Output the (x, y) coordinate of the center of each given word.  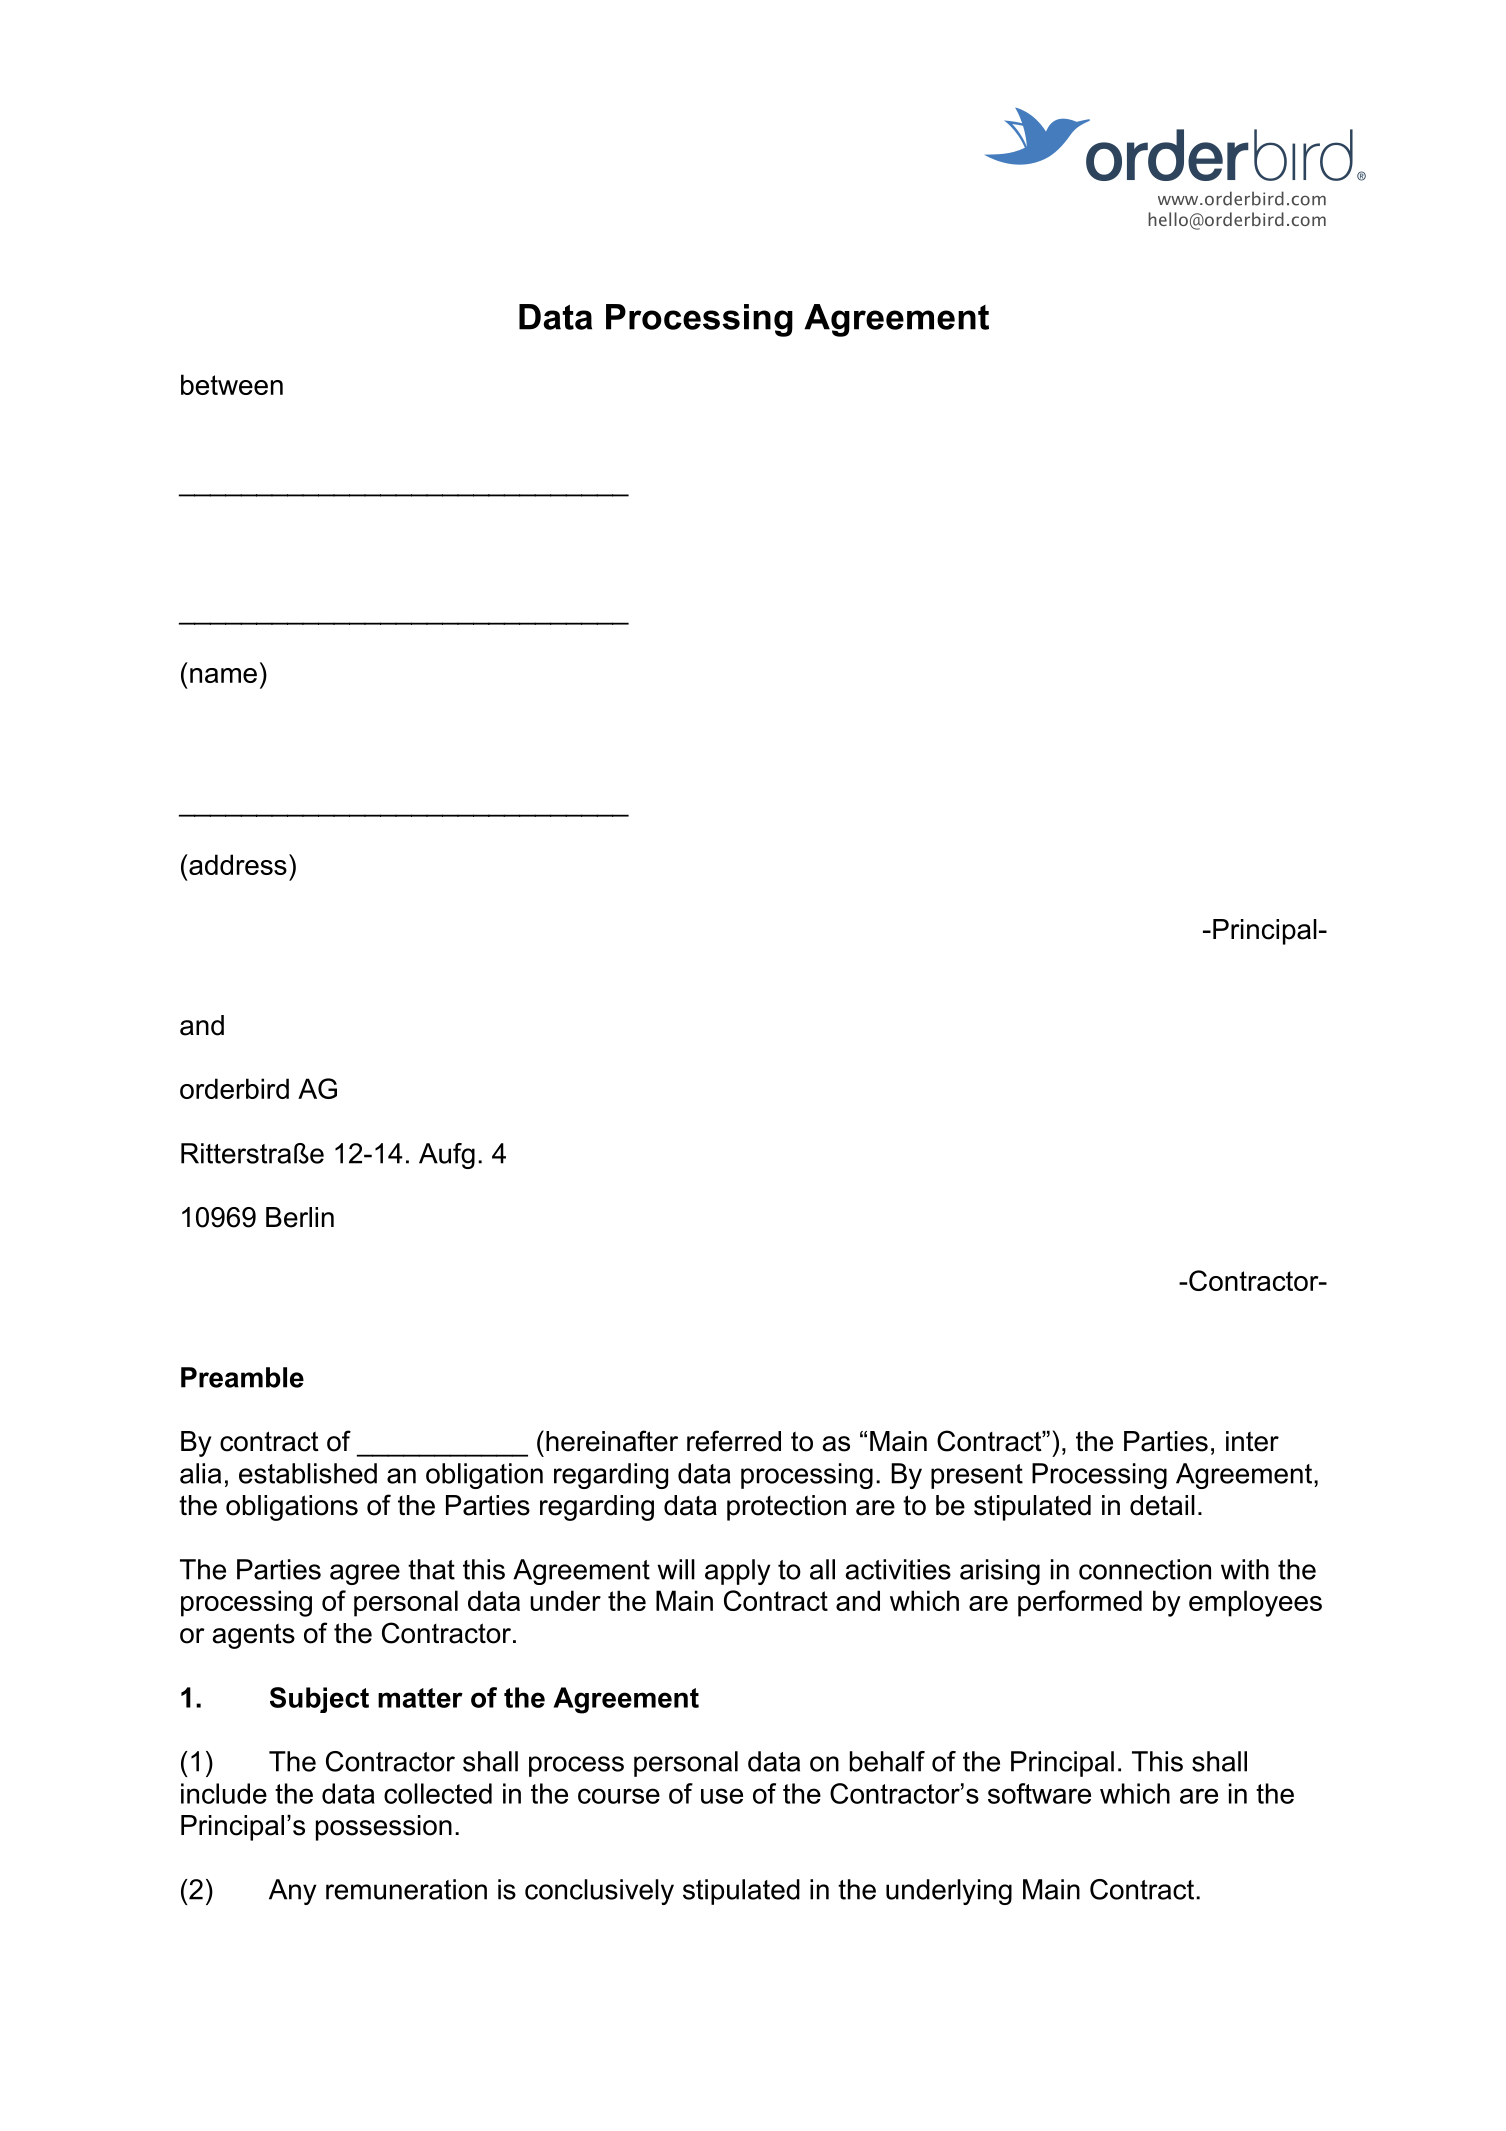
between (232, 384)
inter (1252, 1441)
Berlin (300, 1217)
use (722, 1796)
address (237, 864)
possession (384, 1828)
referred (734, 1441)
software (1039, 1793)
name (223, 675)
